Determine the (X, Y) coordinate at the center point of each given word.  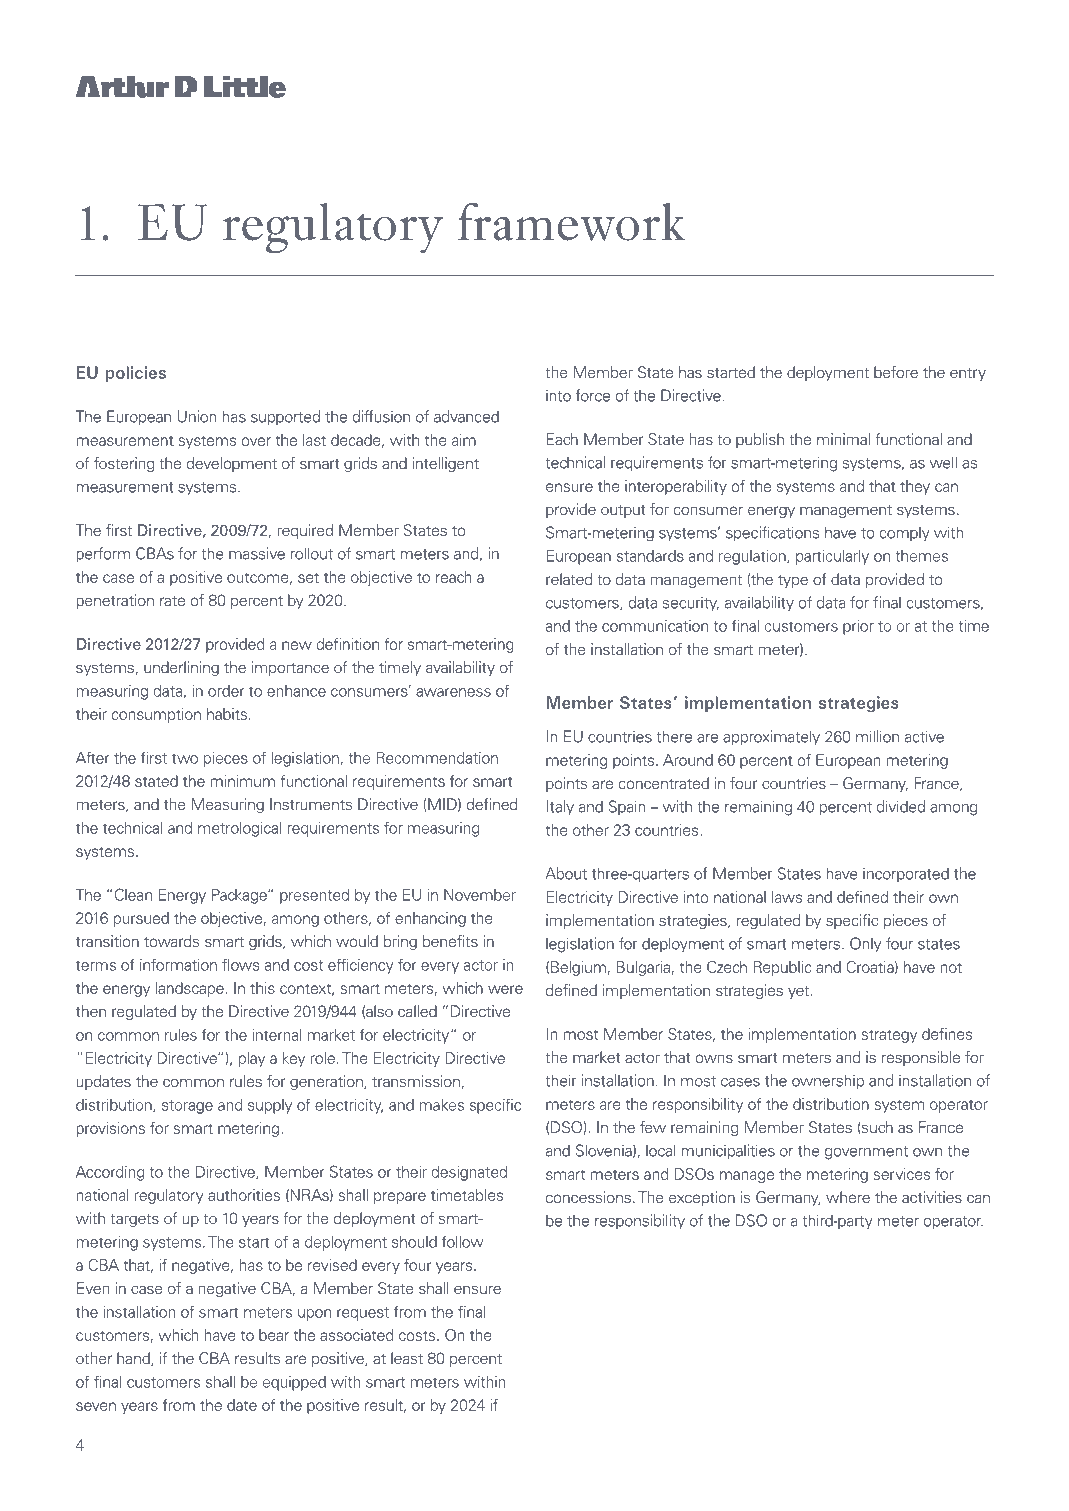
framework (571, 221)
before (896, 372)
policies (136, 374)
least (407, 1358)
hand (134, 1359)
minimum (242, 781)
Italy (560, 808)
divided (901, 806)
